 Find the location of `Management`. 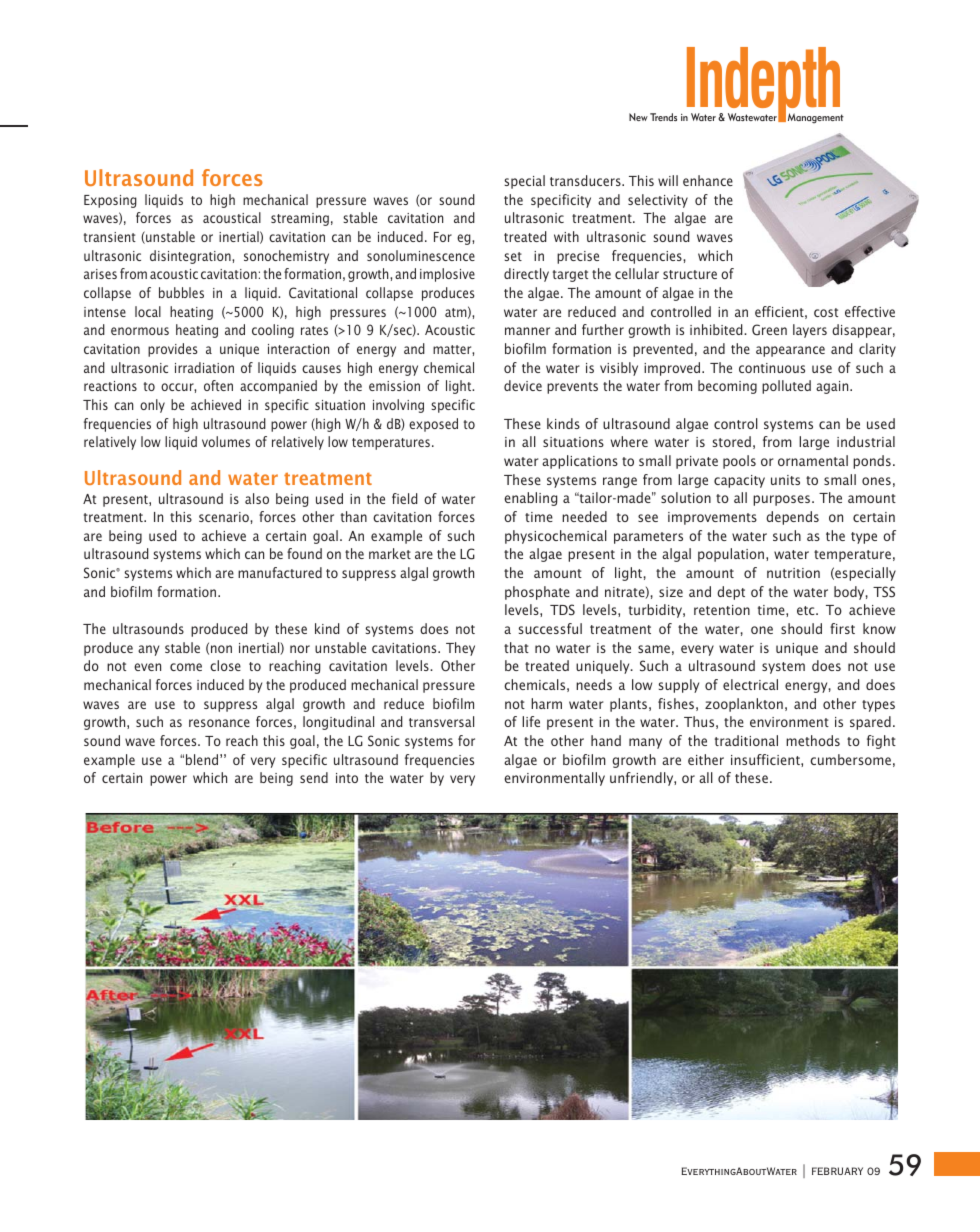

Management is located at coordinates (816, 118).
